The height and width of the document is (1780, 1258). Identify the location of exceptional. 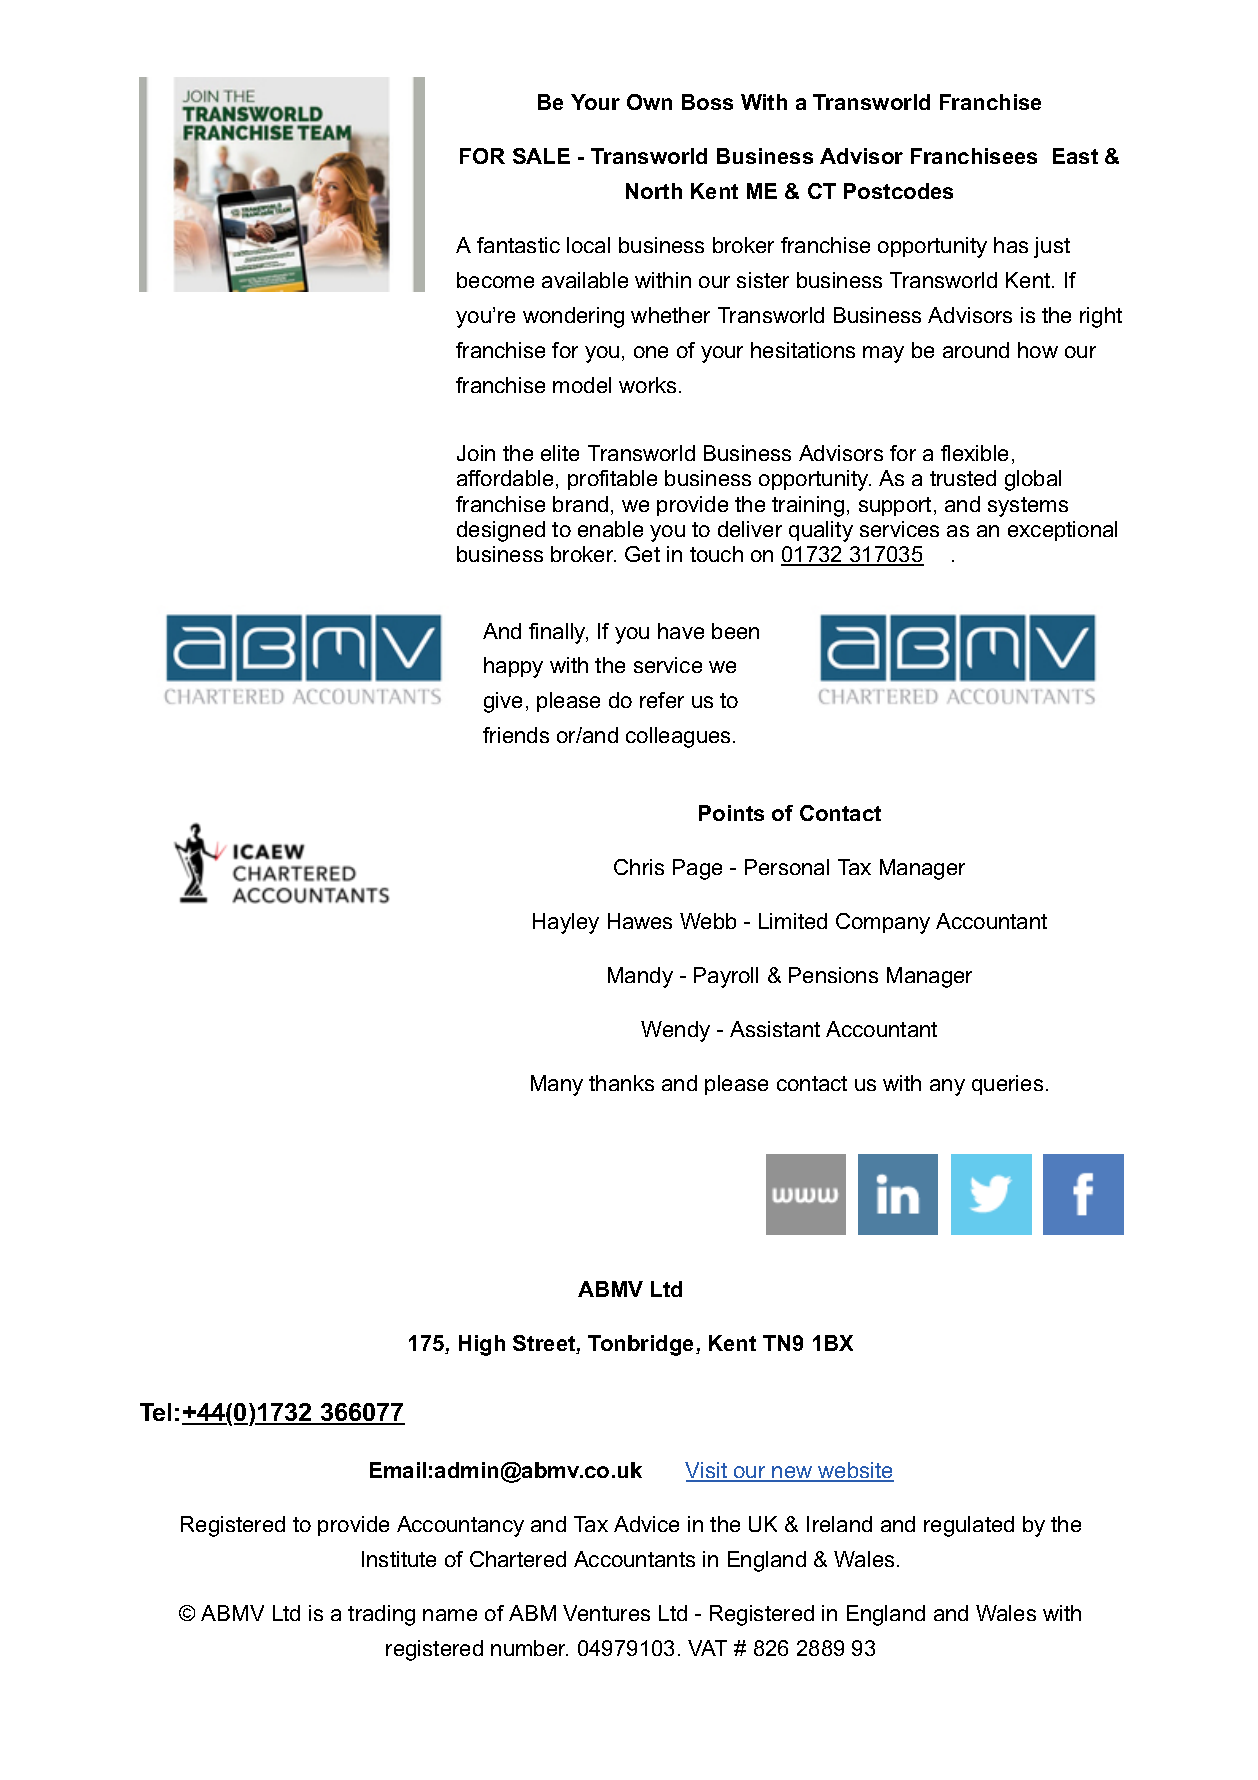
(1062, 531).
